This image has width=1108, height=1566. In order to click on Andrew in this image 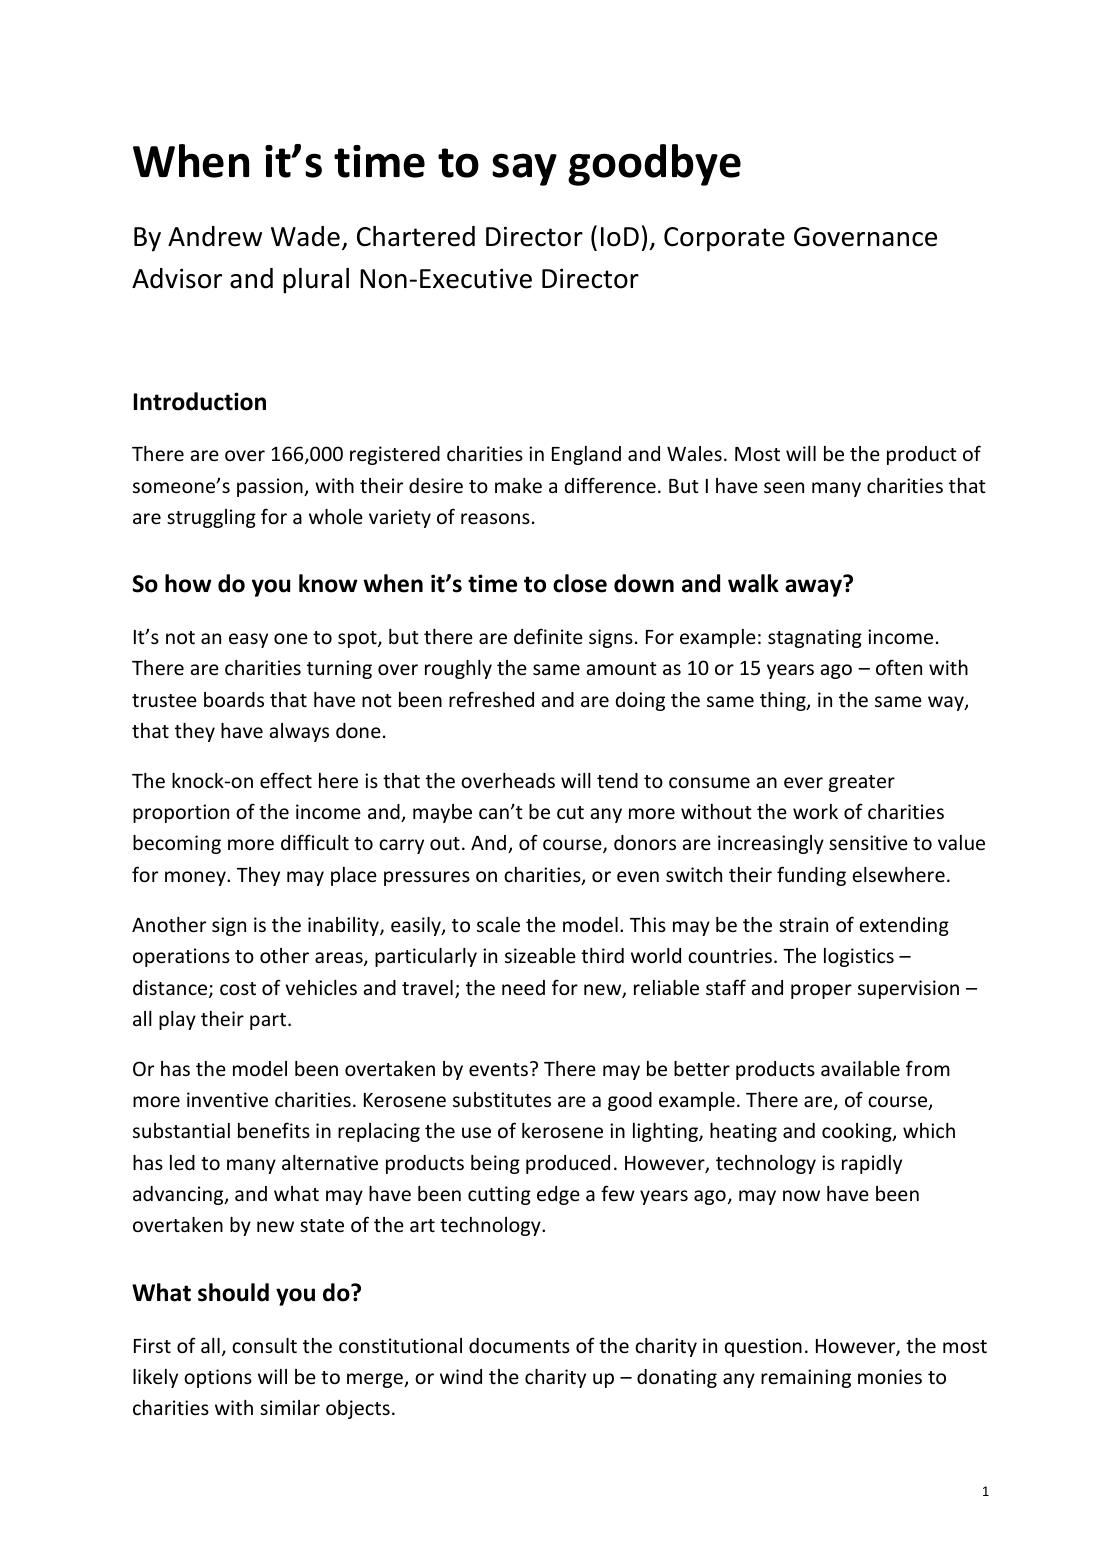, I will do `click(215, 236)`.
